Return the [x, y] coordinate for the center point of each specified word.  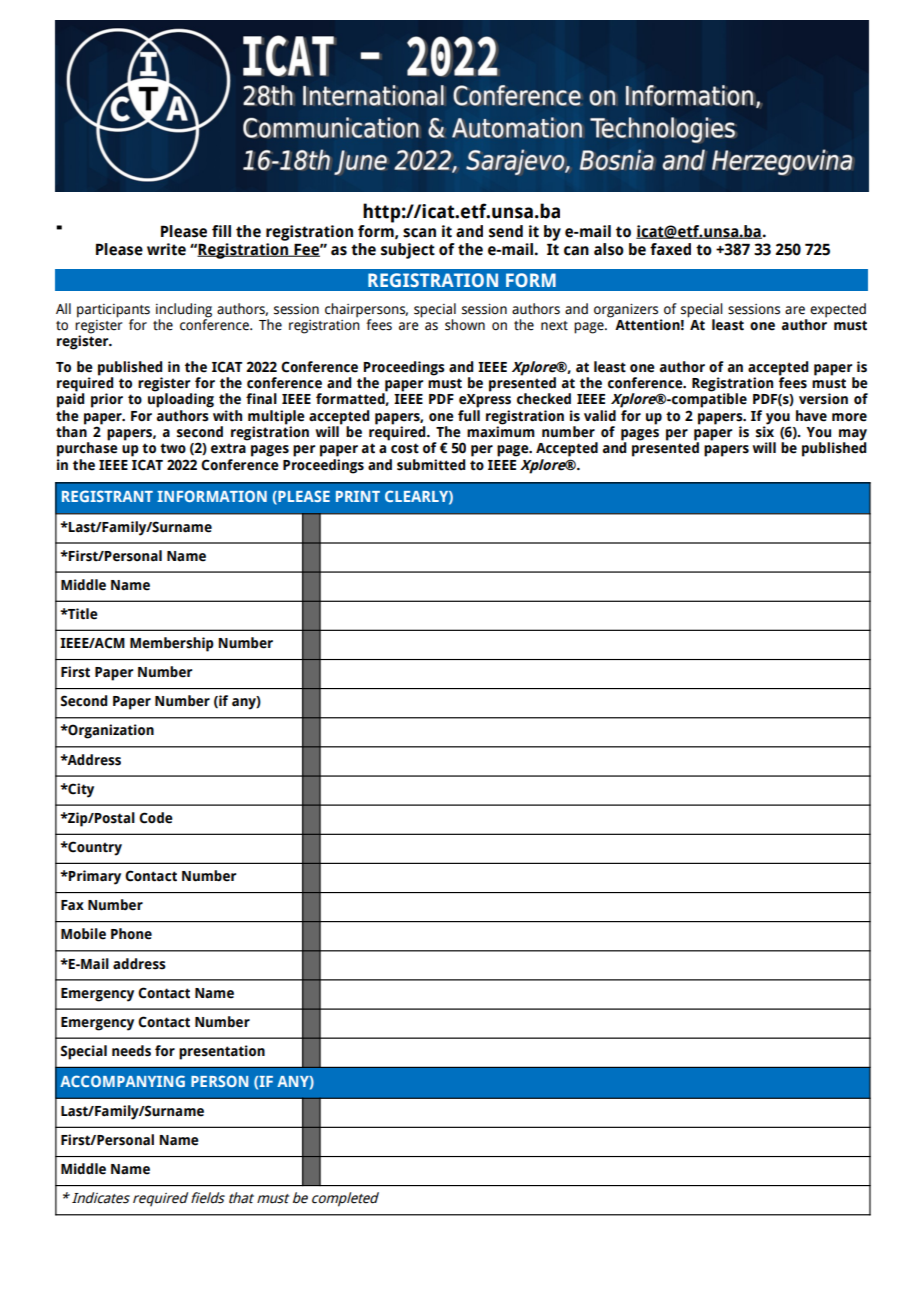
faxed [670, 249]
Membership [172, 644]
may [853, 436]
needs [131, 1051]
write [166, 249]
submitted [431, 465]
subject [408, 251]
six [765, 431]
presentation [222, 1052]
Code [156, 818]
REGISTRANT [107, 496]
